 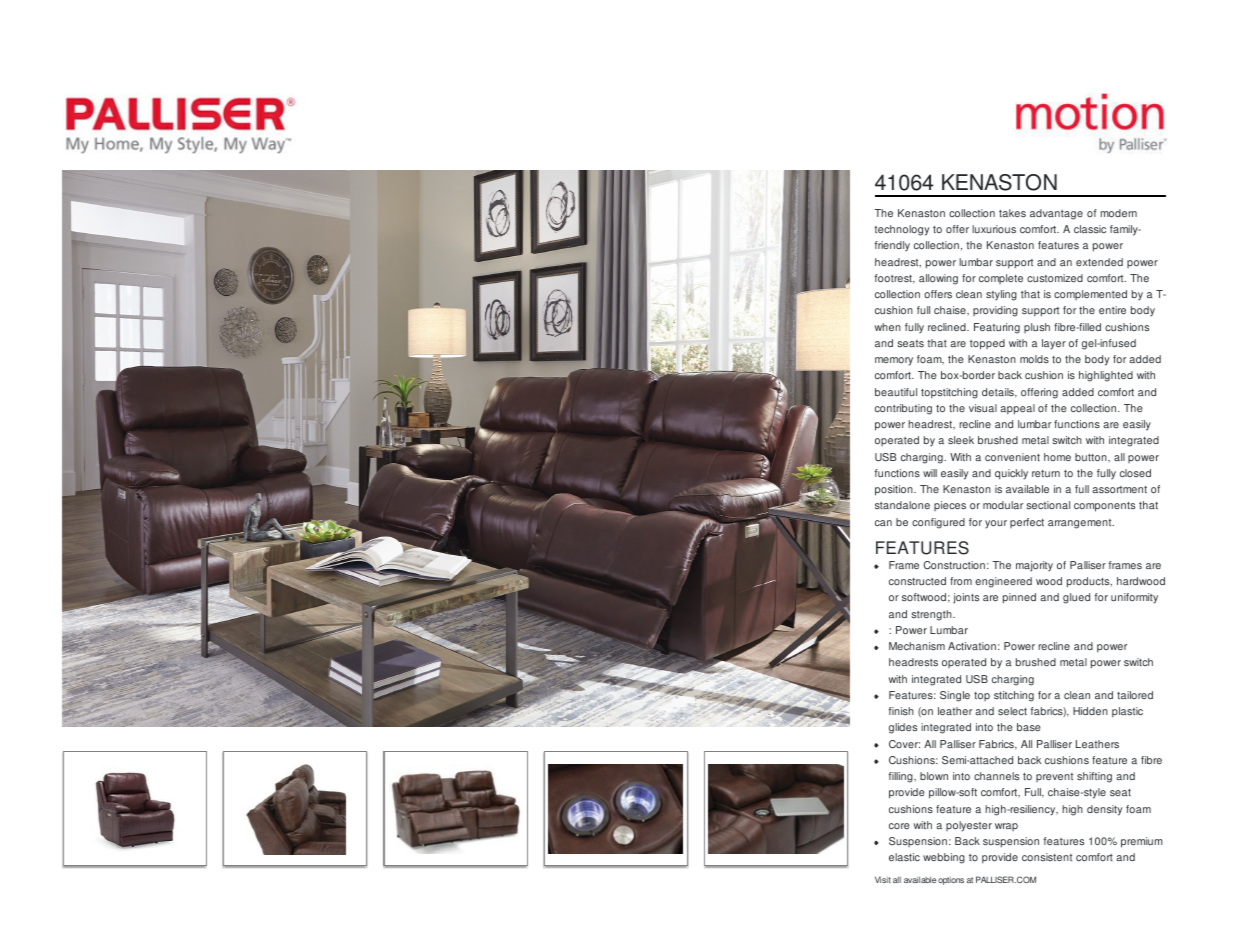 I want to click on topped, so click(x=987, y=344).
